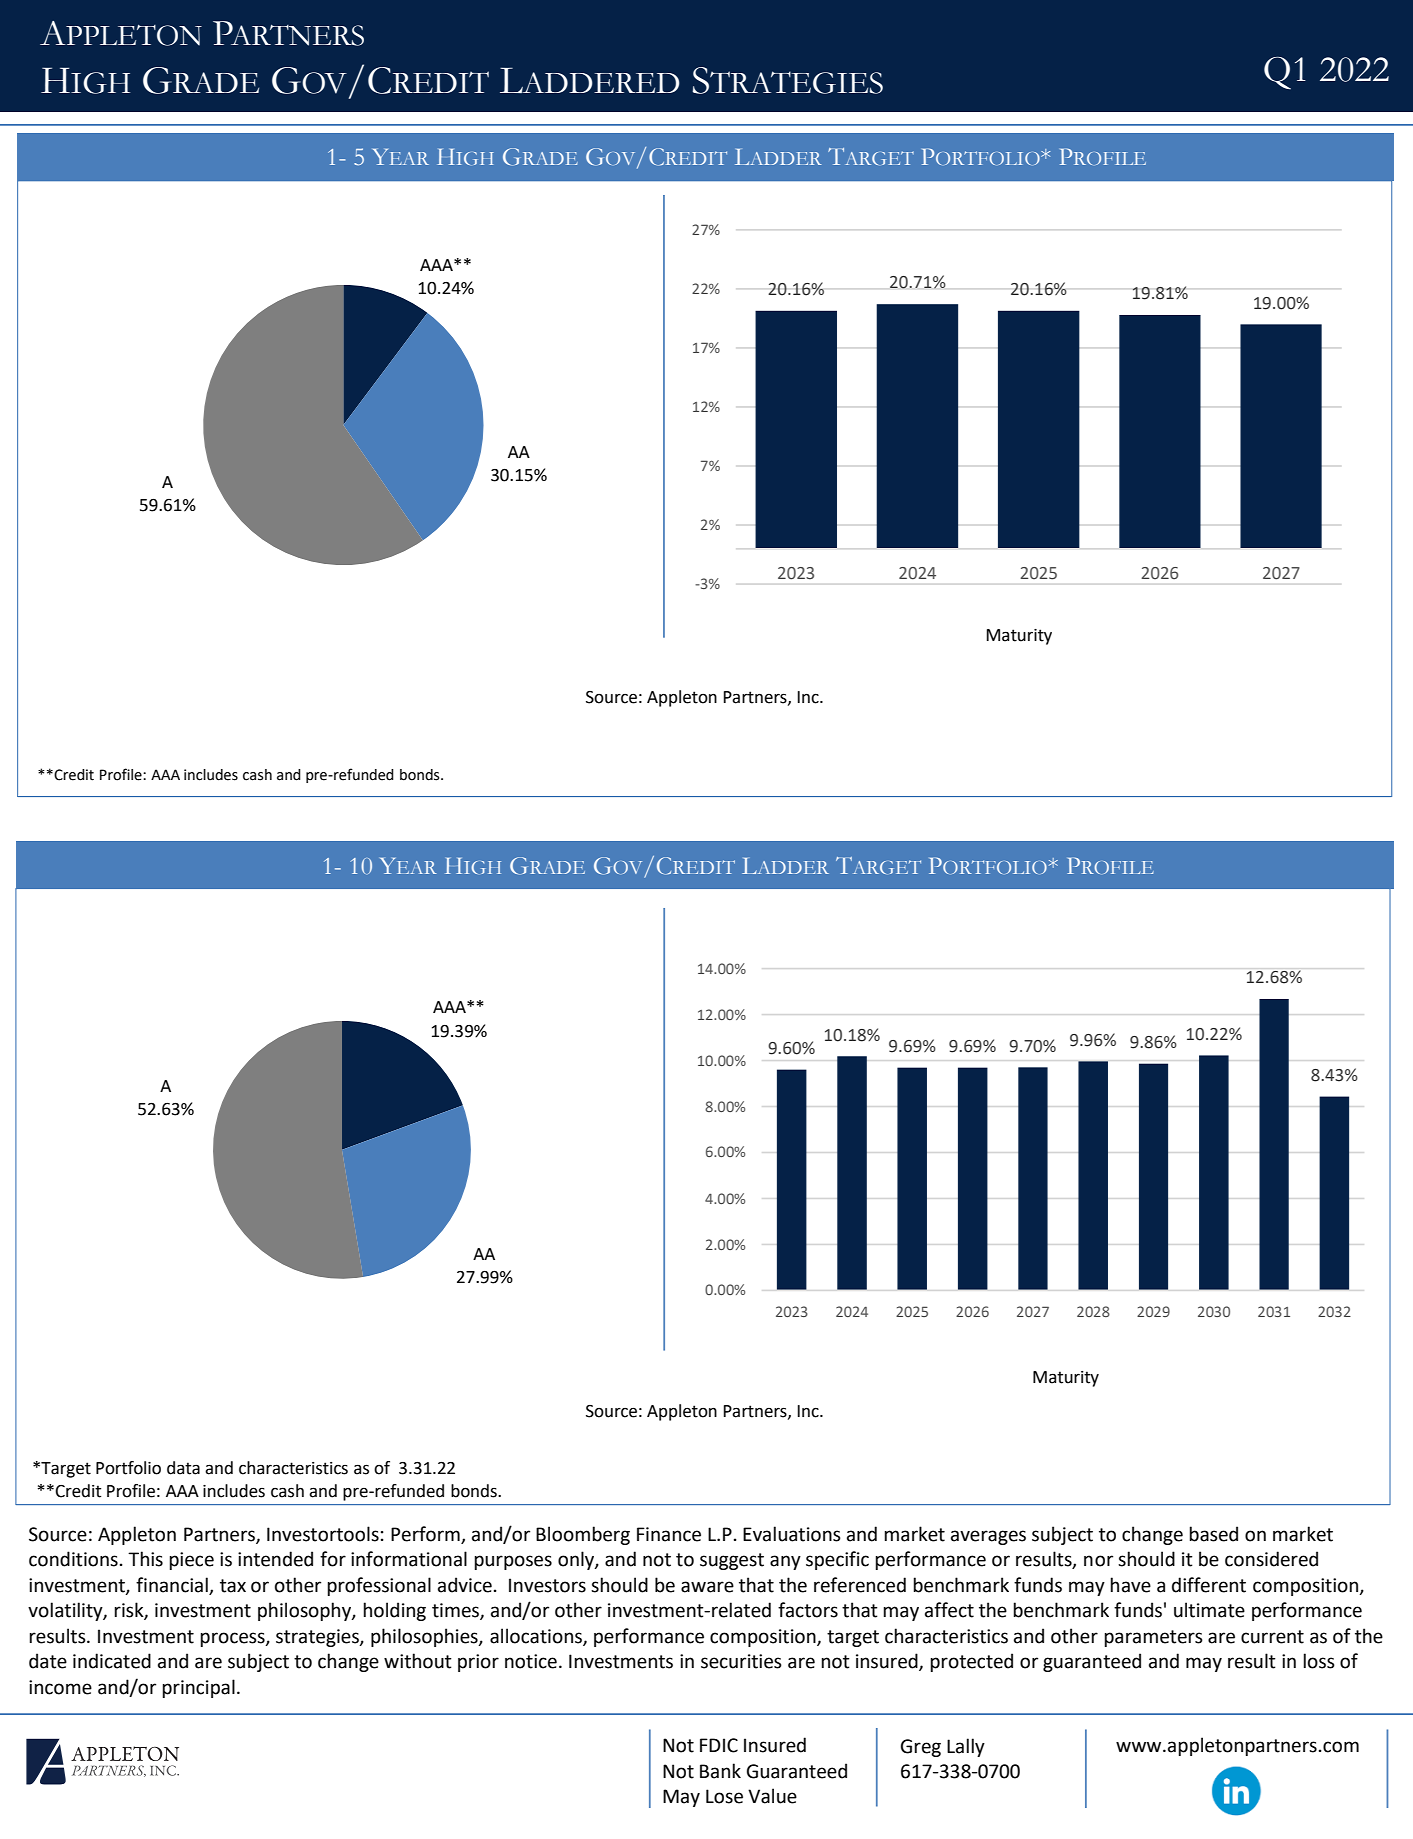 The image size is (1413, 1839). What do you see at coordinates (724, 1796) in the screenshot?
I see `Lose` at bounding box center [724, 1796].
